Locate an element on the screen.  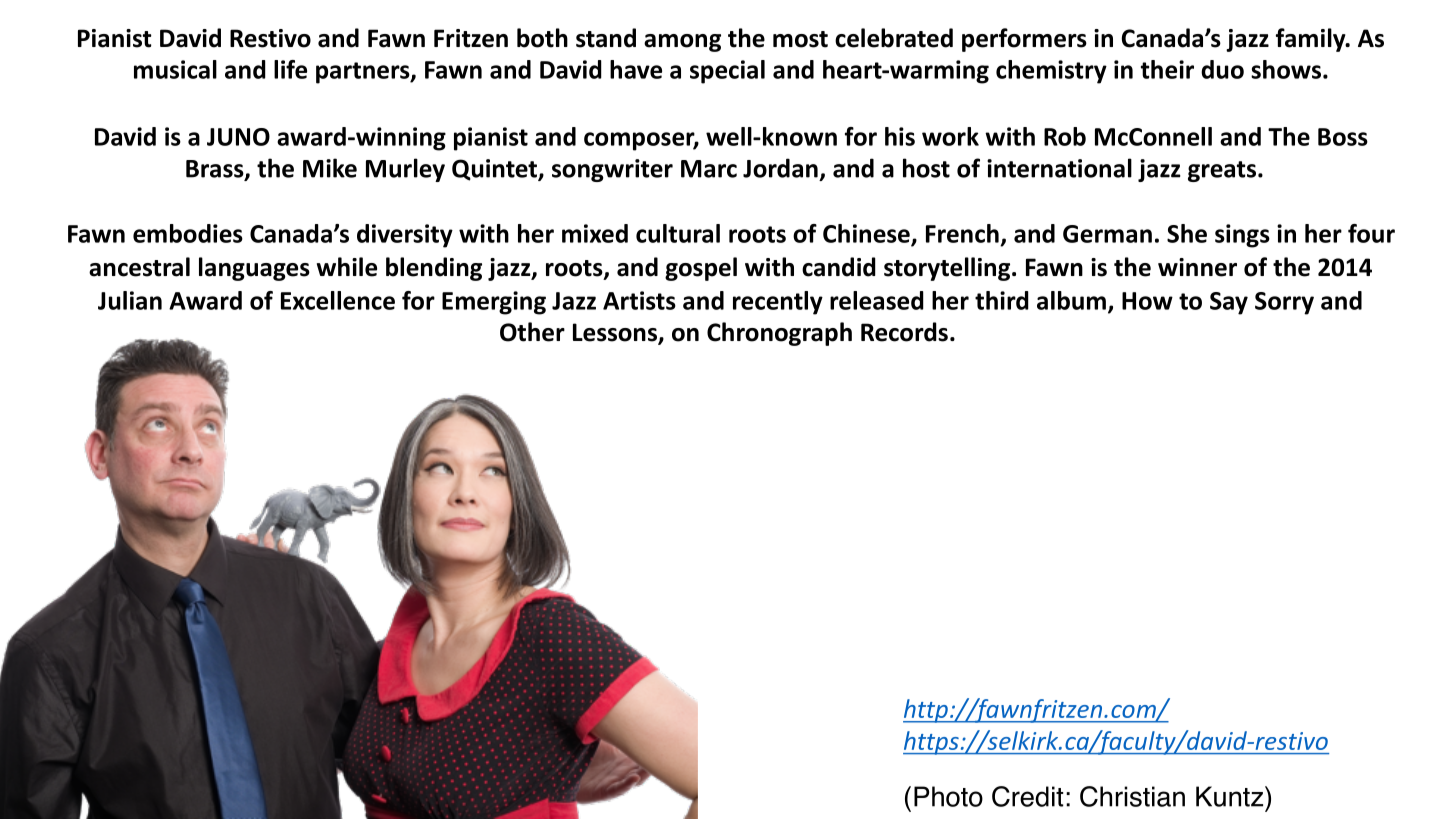
Photo is located at coordinates (948, 796).
